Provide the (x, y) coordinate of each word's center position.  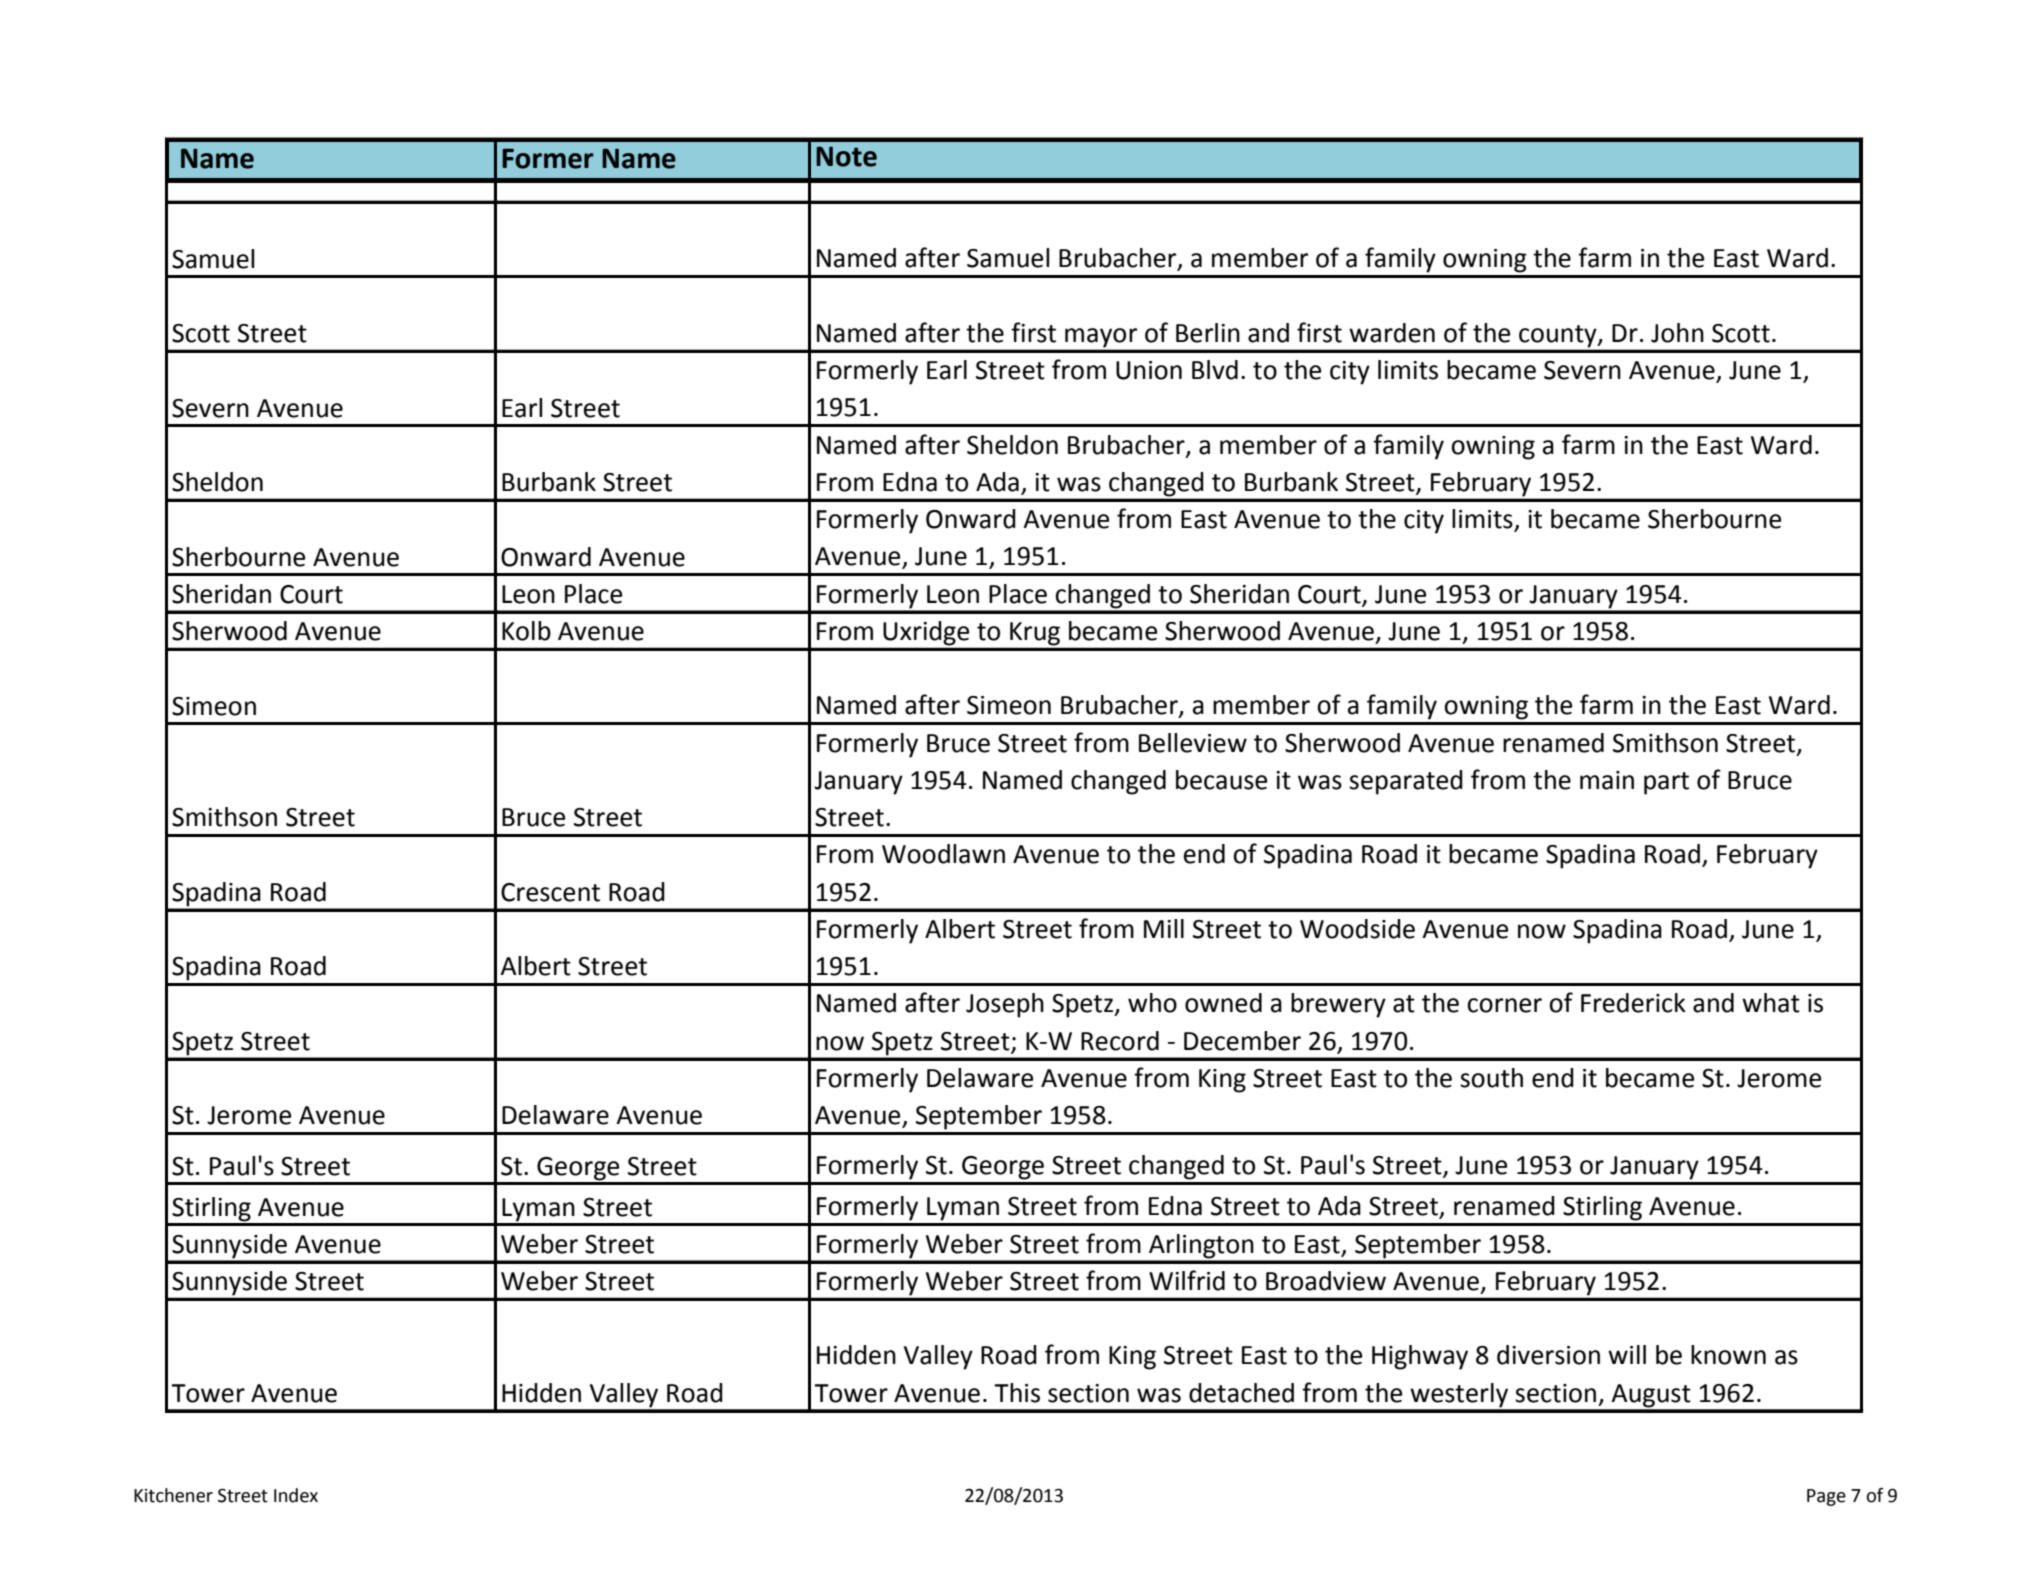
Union (1149, 370)
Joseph (1005, 1005)
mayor (1101, 337)
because (1221, 780)
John (1677, 333)
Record (1120, 1041)
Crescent (550, 892)
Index (296, 1495)
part (1666, 783)
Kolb (526, 631)
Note (846, 156)
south (1491, 1078)
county (1559, 336)
